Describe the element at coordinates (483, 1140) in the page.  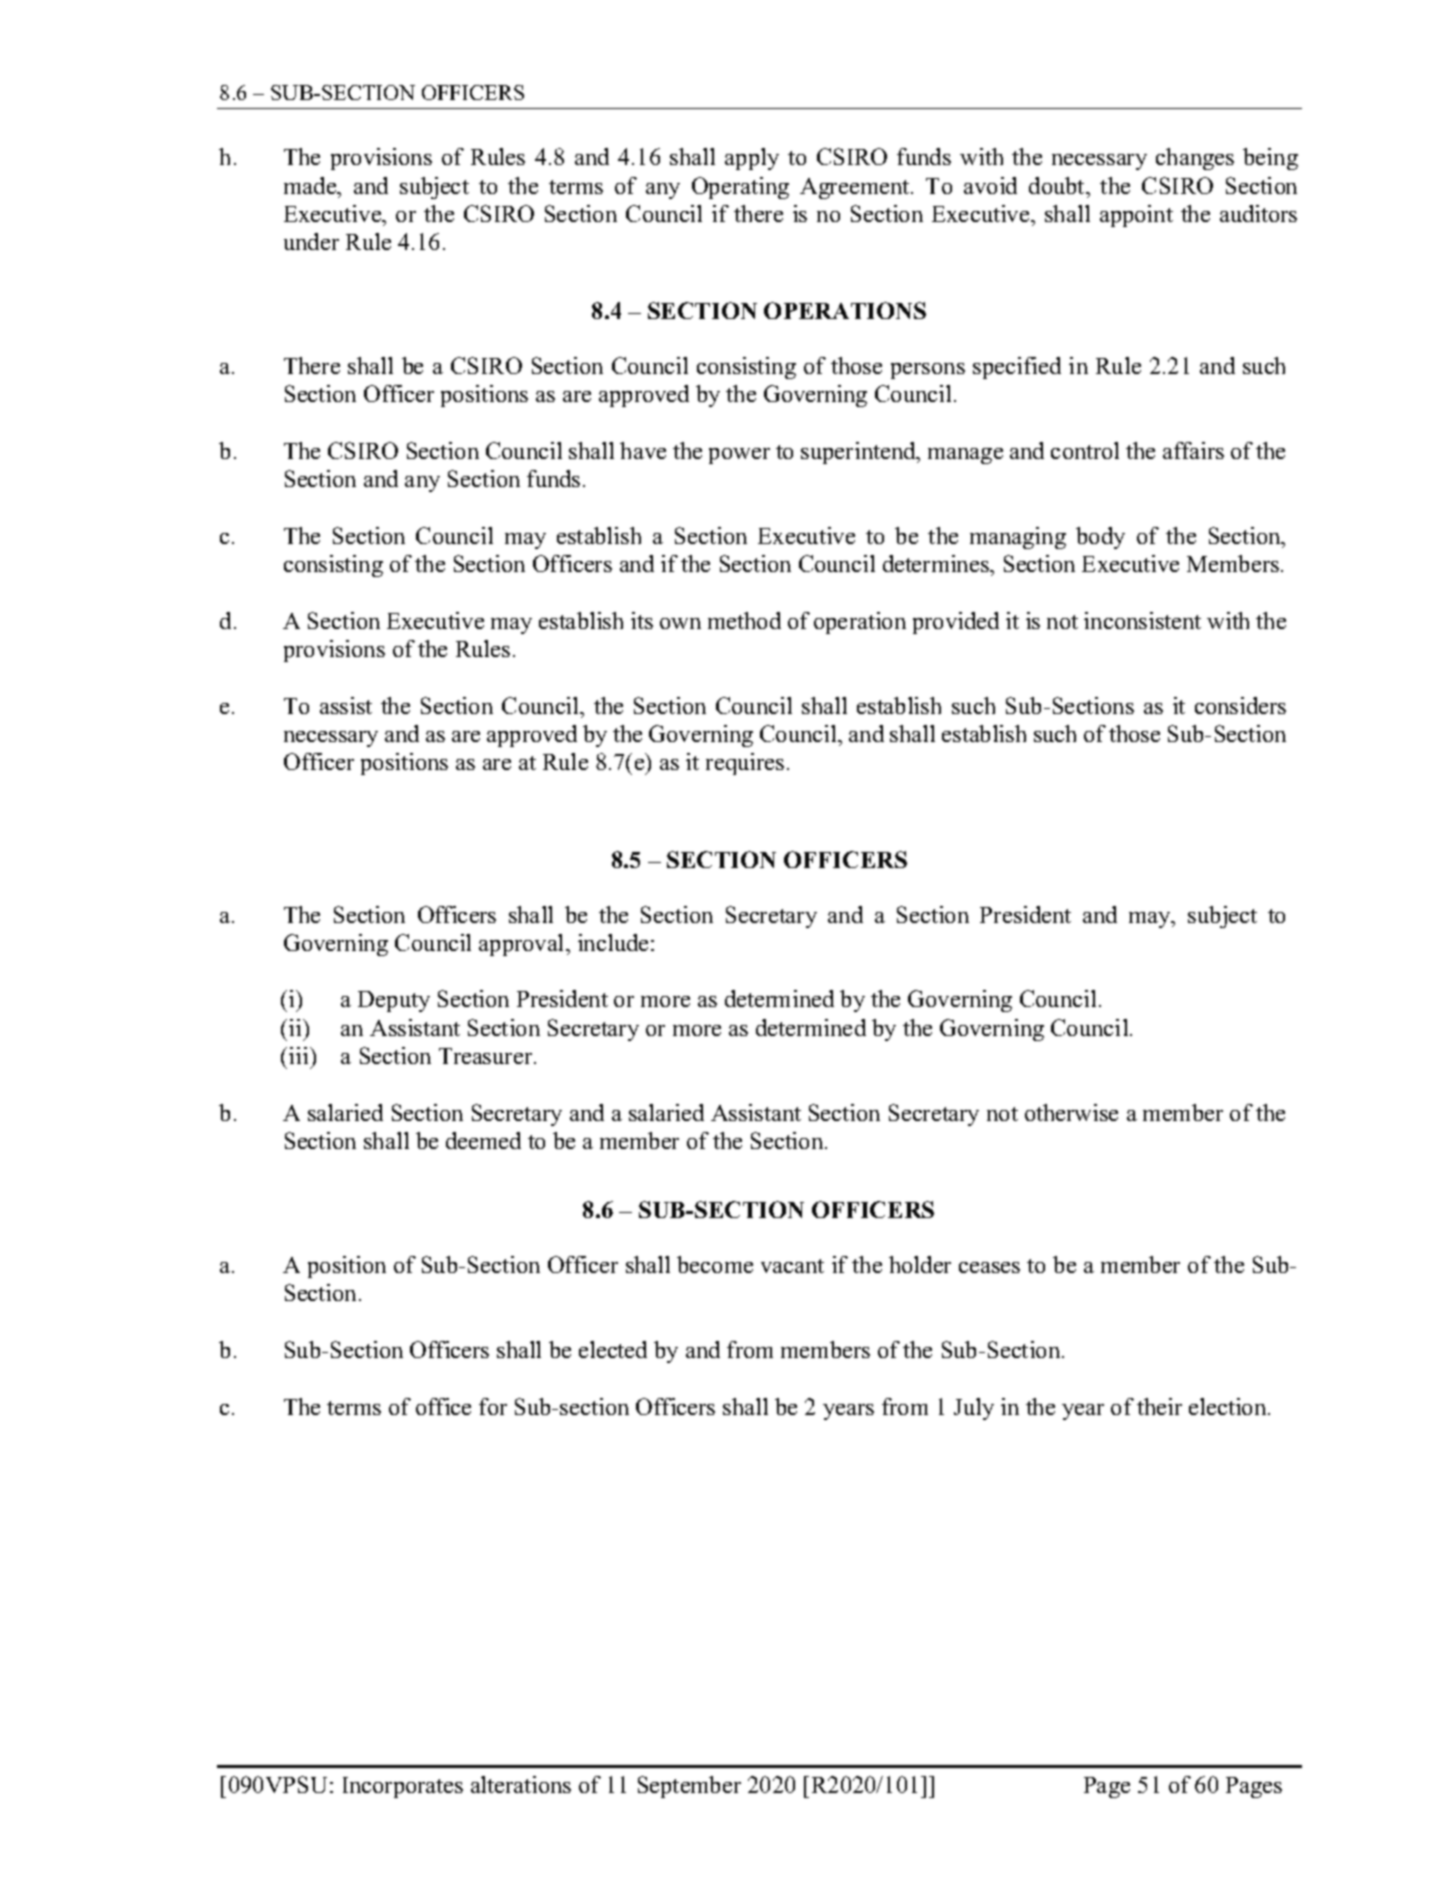
I see `deemed` at that location.
